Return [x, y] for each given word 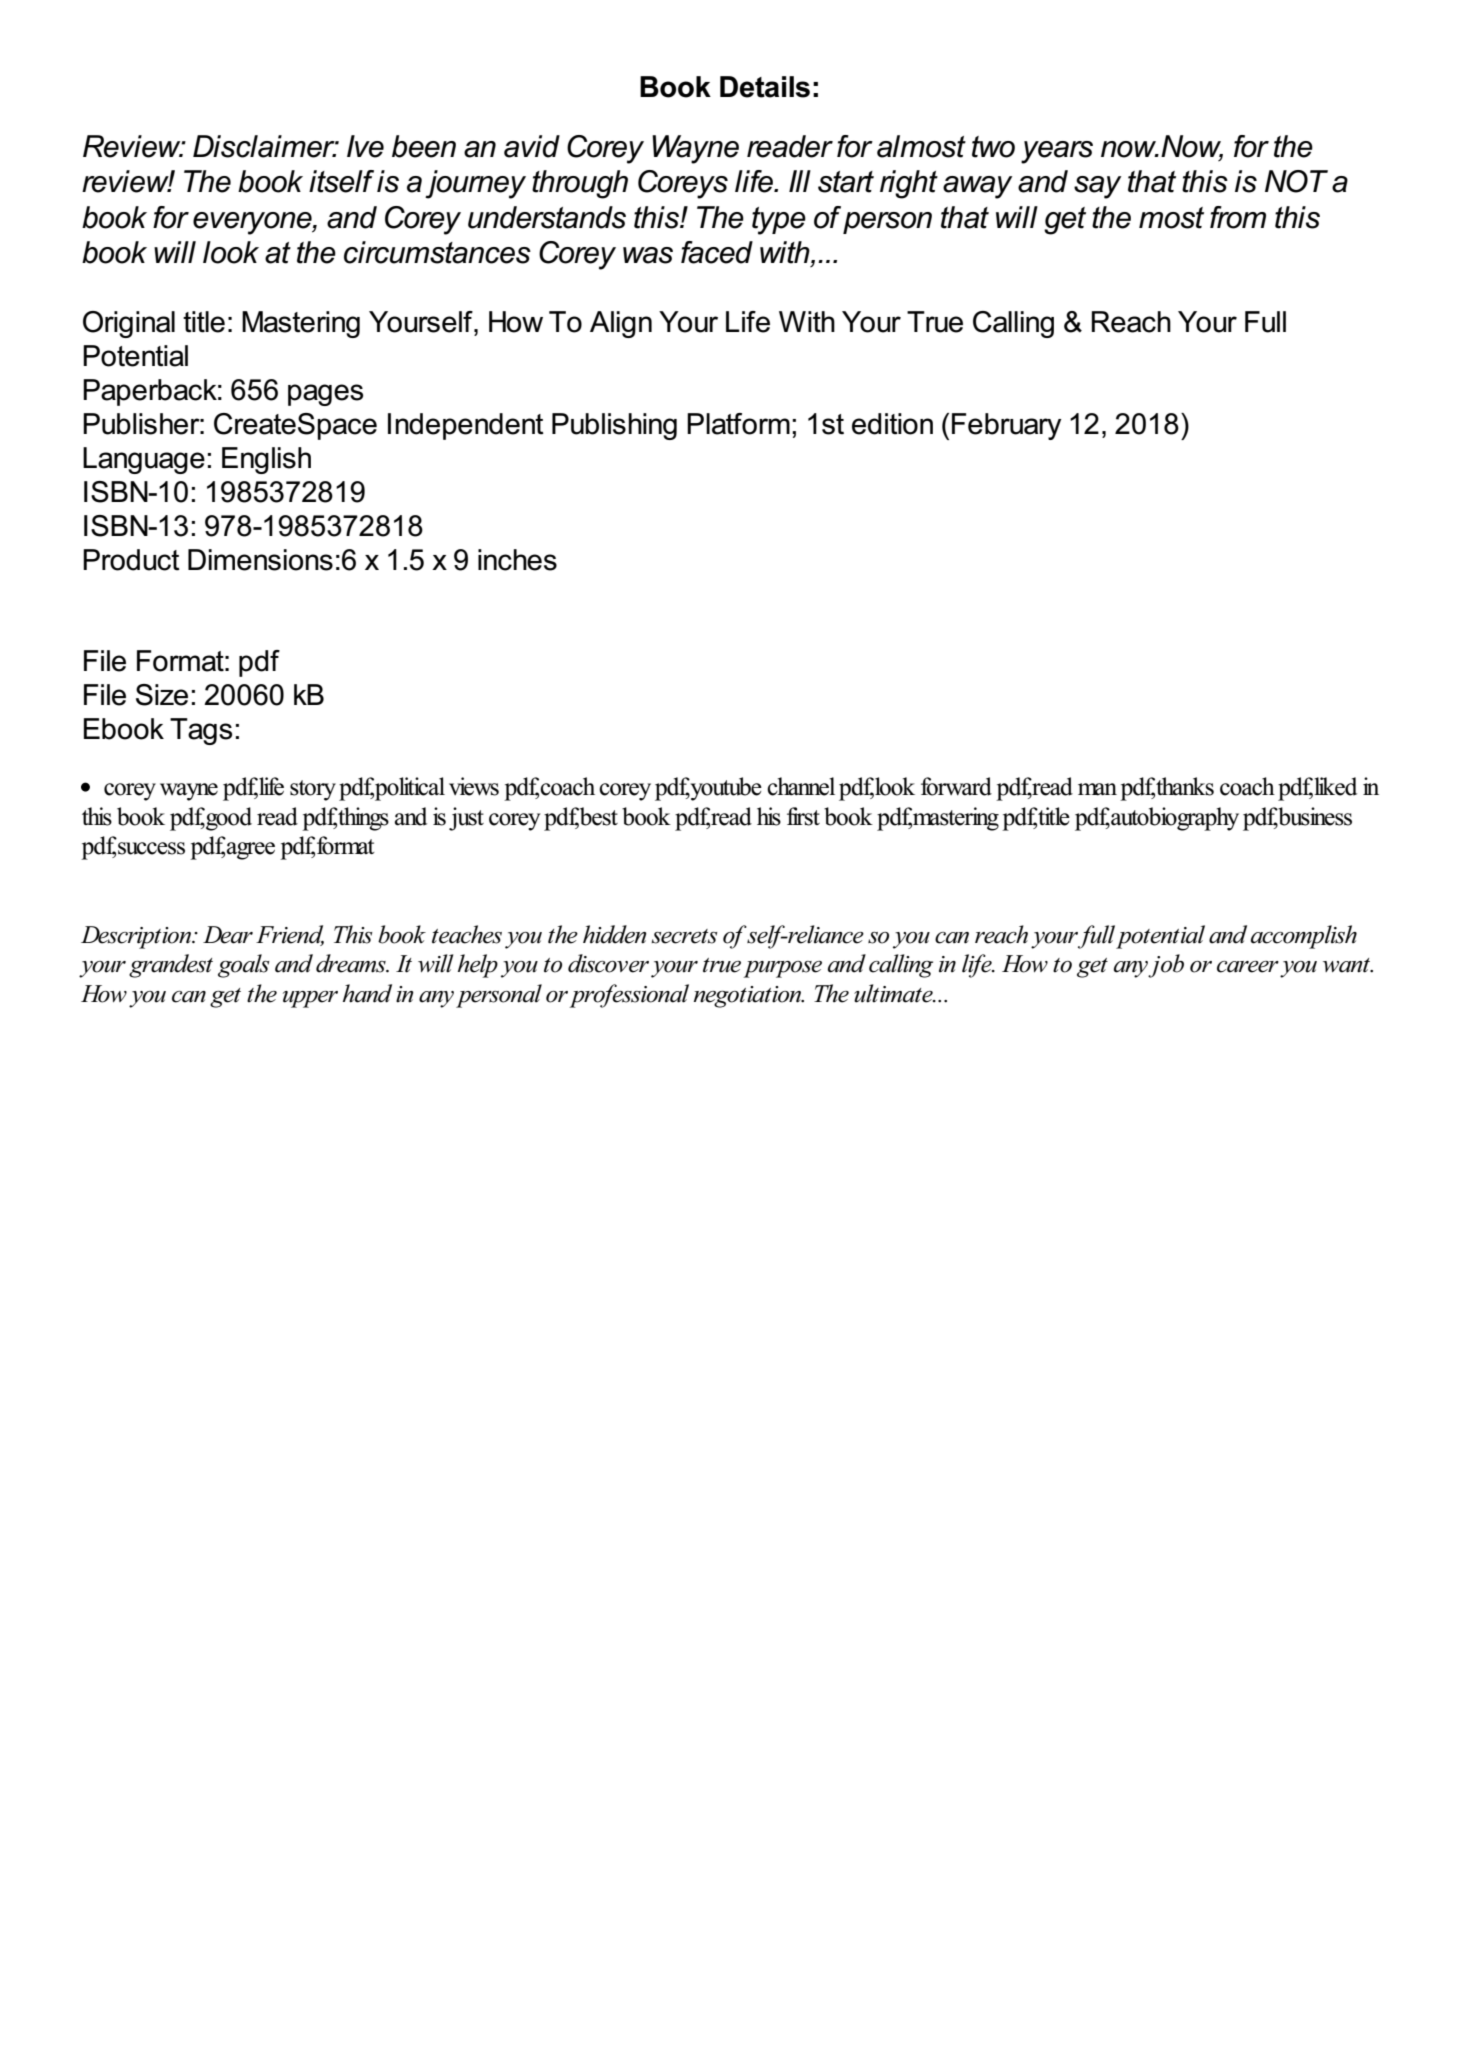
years [1057, 152]
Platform [738, 424]
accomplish [1304, 937]
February [1006, 426]
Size [162, 695]
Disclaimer [265, 146]
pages [325, 395]
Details [765, 87]
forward [956, 786]
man [1097, 789]
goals [243, 966]
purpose [782, 969]
